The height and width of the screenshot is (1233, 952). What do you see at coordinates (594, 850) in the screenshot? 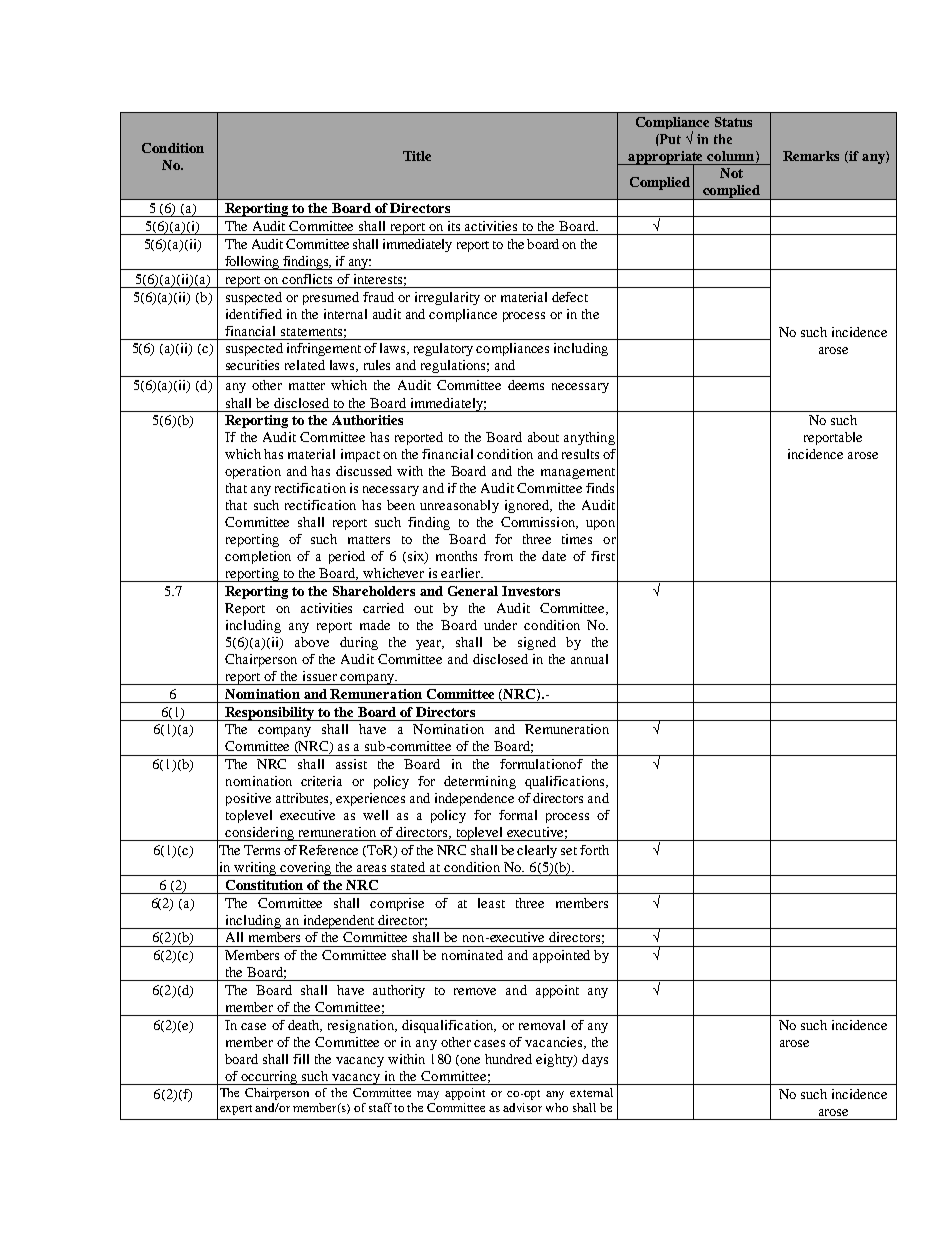
I see `forth` at bounding box center [594, 850].
